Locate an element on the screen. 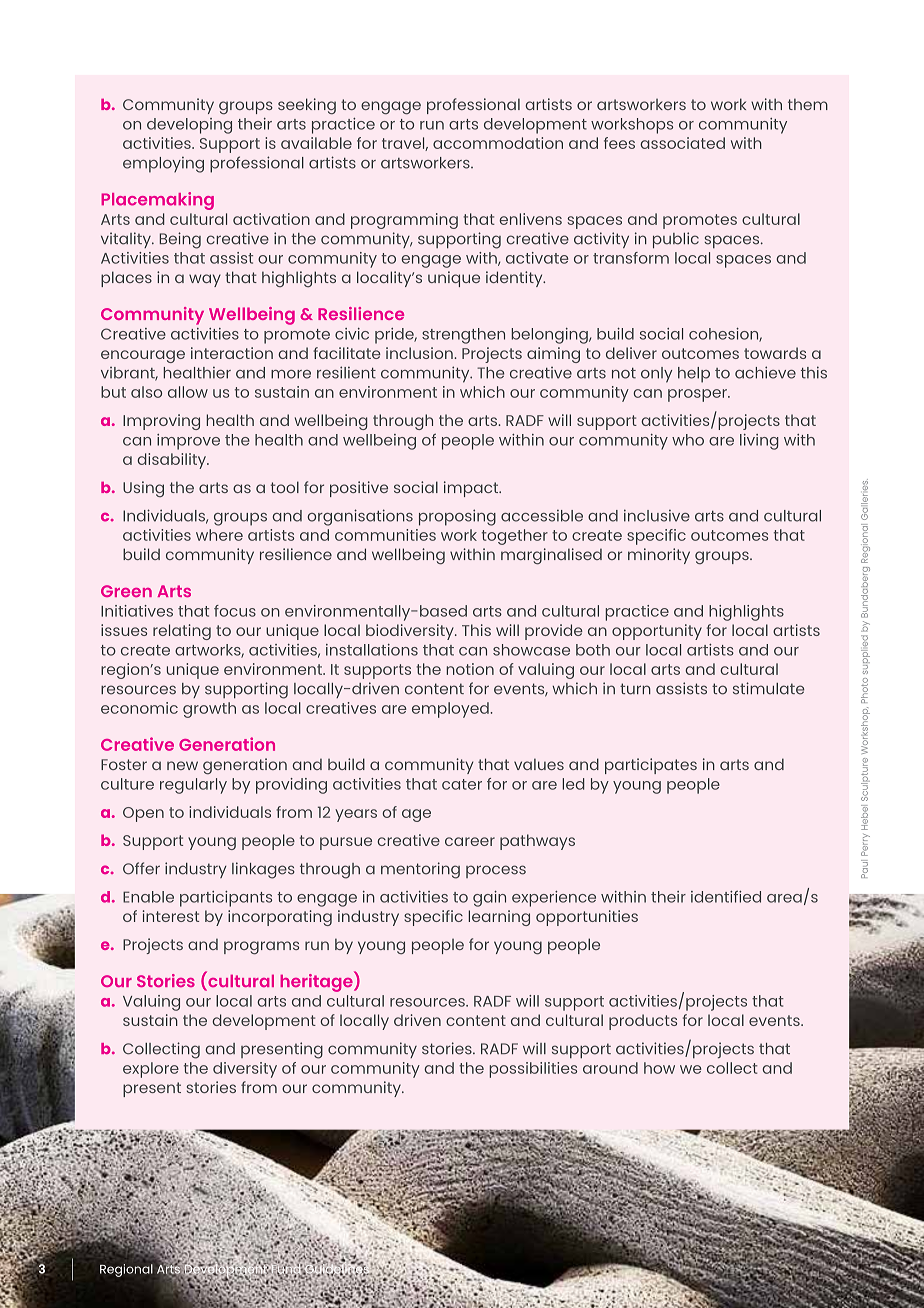 The width and height of the screenshot is (924, 1308). participants is located at coordinates (226, 899).
